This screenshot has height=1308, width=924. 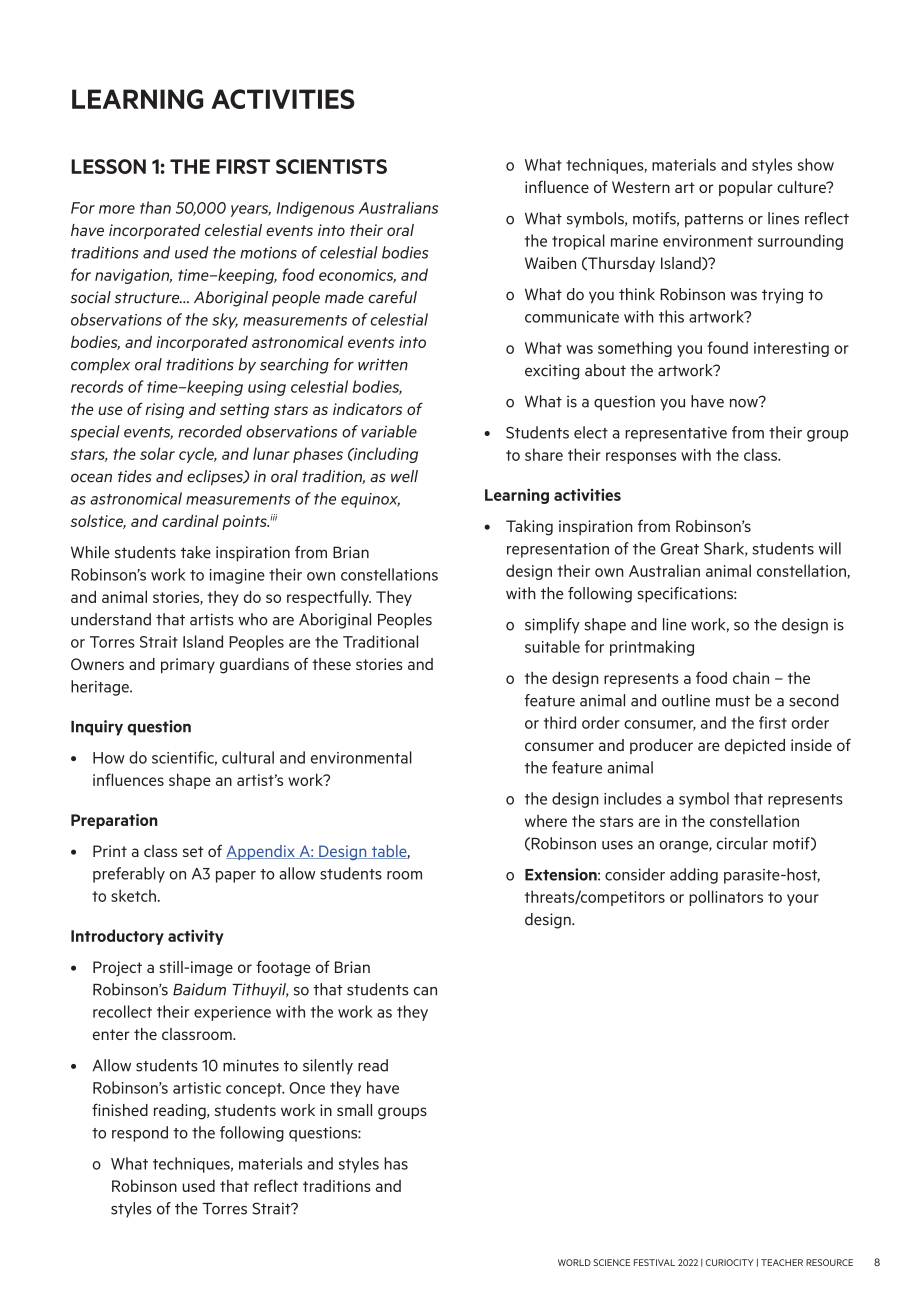 What do you see at coordinates (196, 552) in the screenshot?
I see `take` at bounding box center [196, 552].
